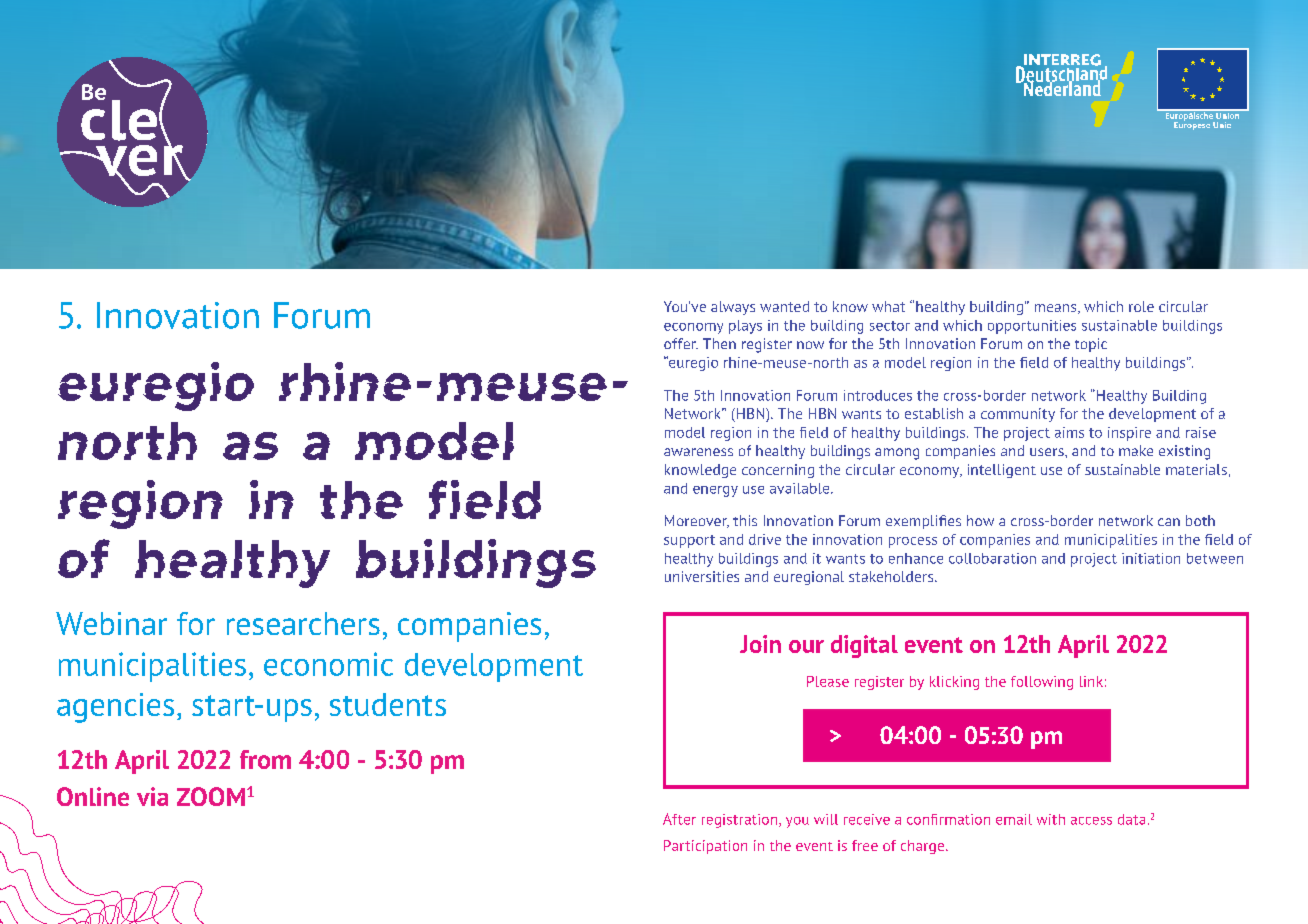  I want to click on intelligent, so click(1002, 471).
